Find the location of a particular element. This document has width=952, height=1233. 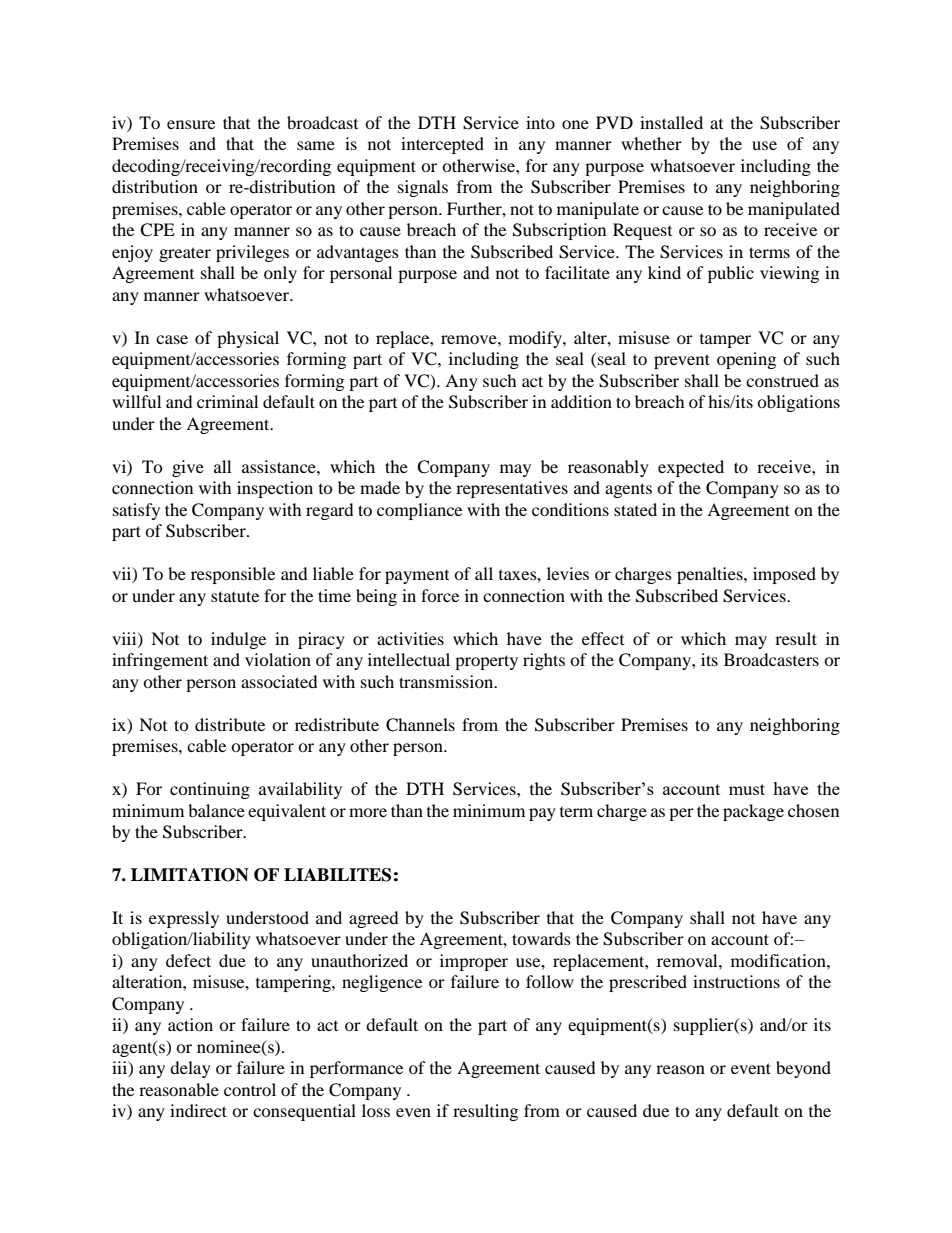

force is located at coordinates (440, 595).
